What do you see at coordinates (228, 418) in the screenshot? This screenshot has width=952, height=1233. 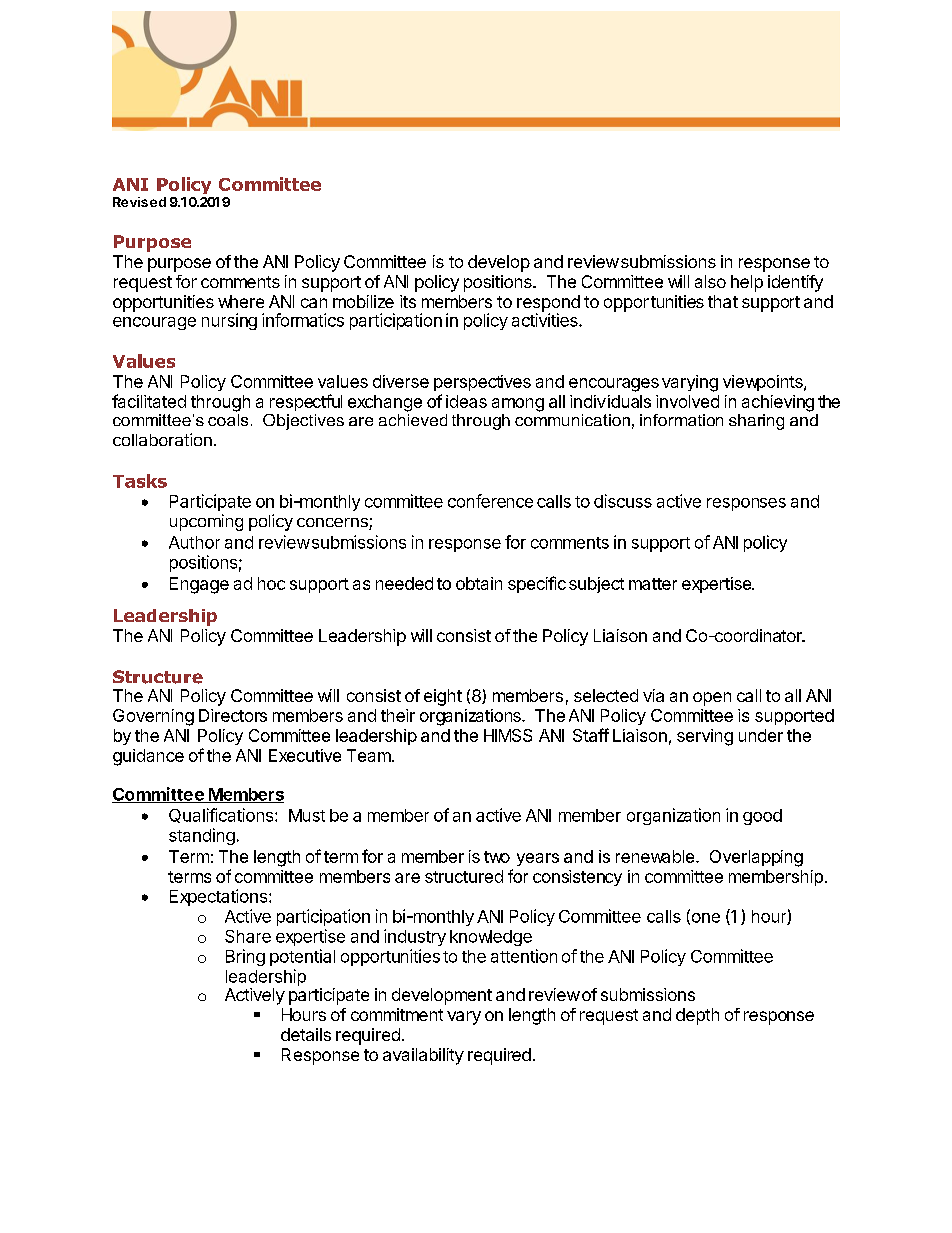 I see `coals` at bounding box center [228, 418].
